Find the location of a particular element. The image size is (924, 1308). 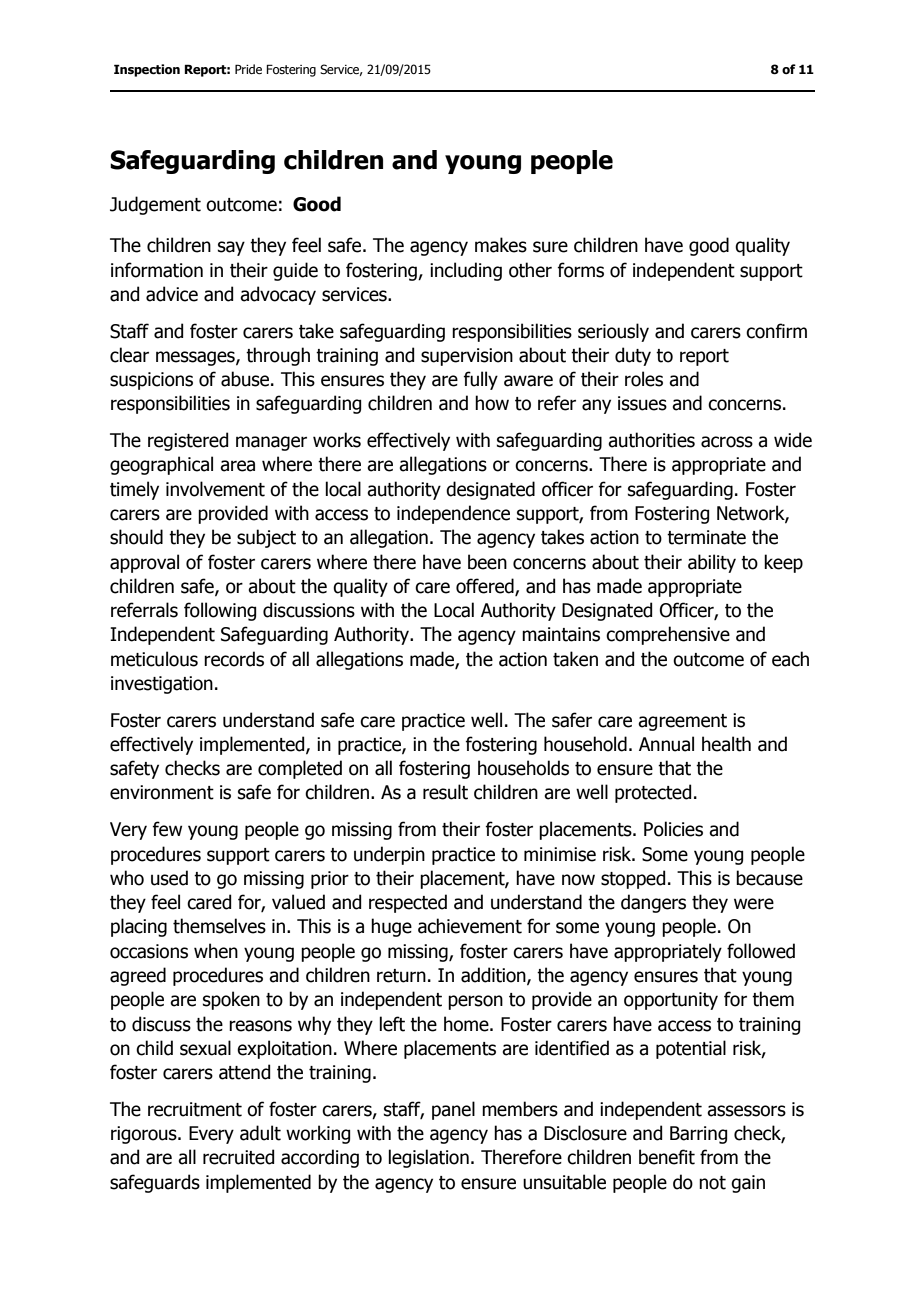

offered is located at coordinates (486, 587).
